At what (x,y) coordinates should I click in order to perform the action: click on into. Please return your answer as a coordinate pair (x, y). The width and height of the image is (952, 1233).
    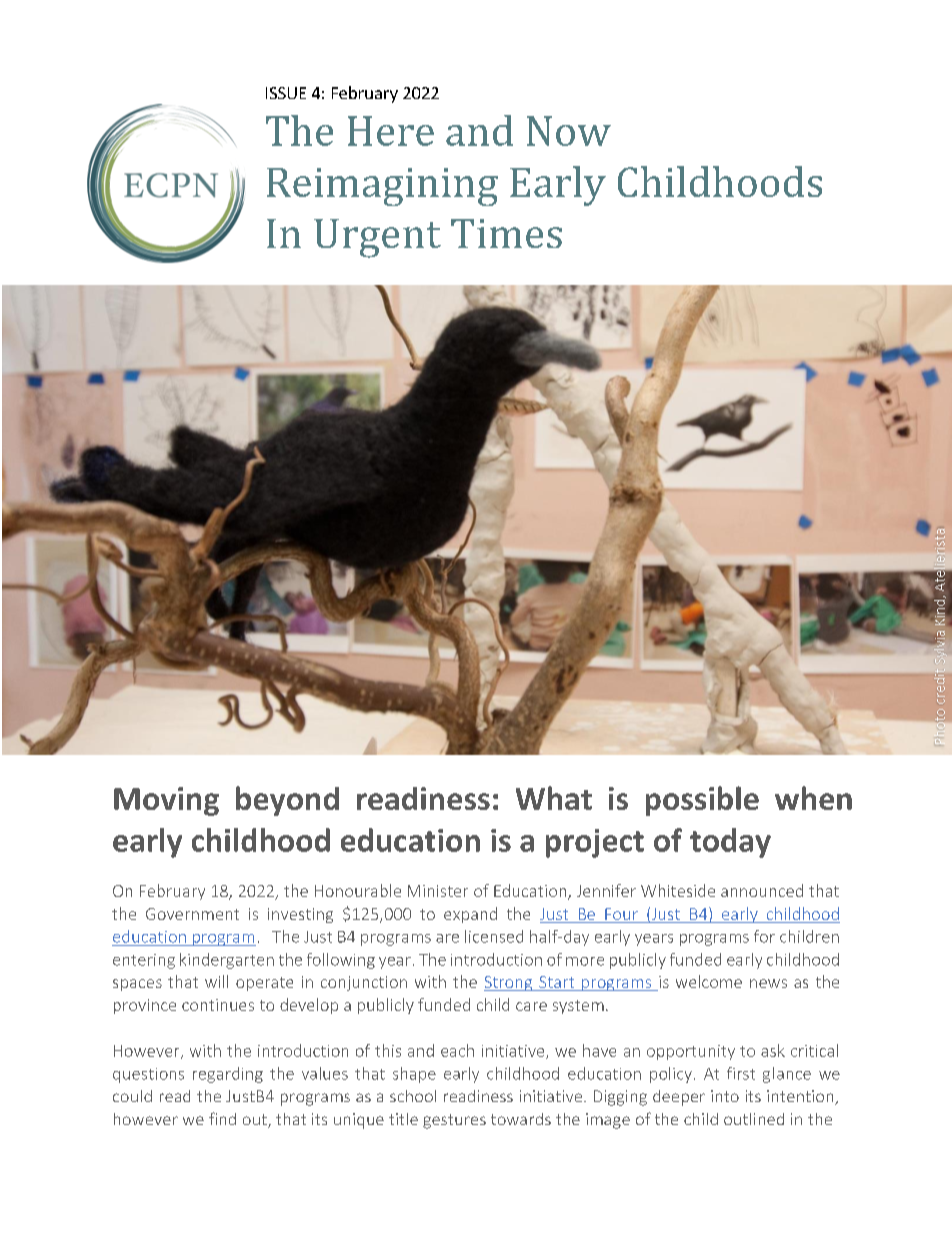
    Looking at the image, I should click on (725, 1096).
